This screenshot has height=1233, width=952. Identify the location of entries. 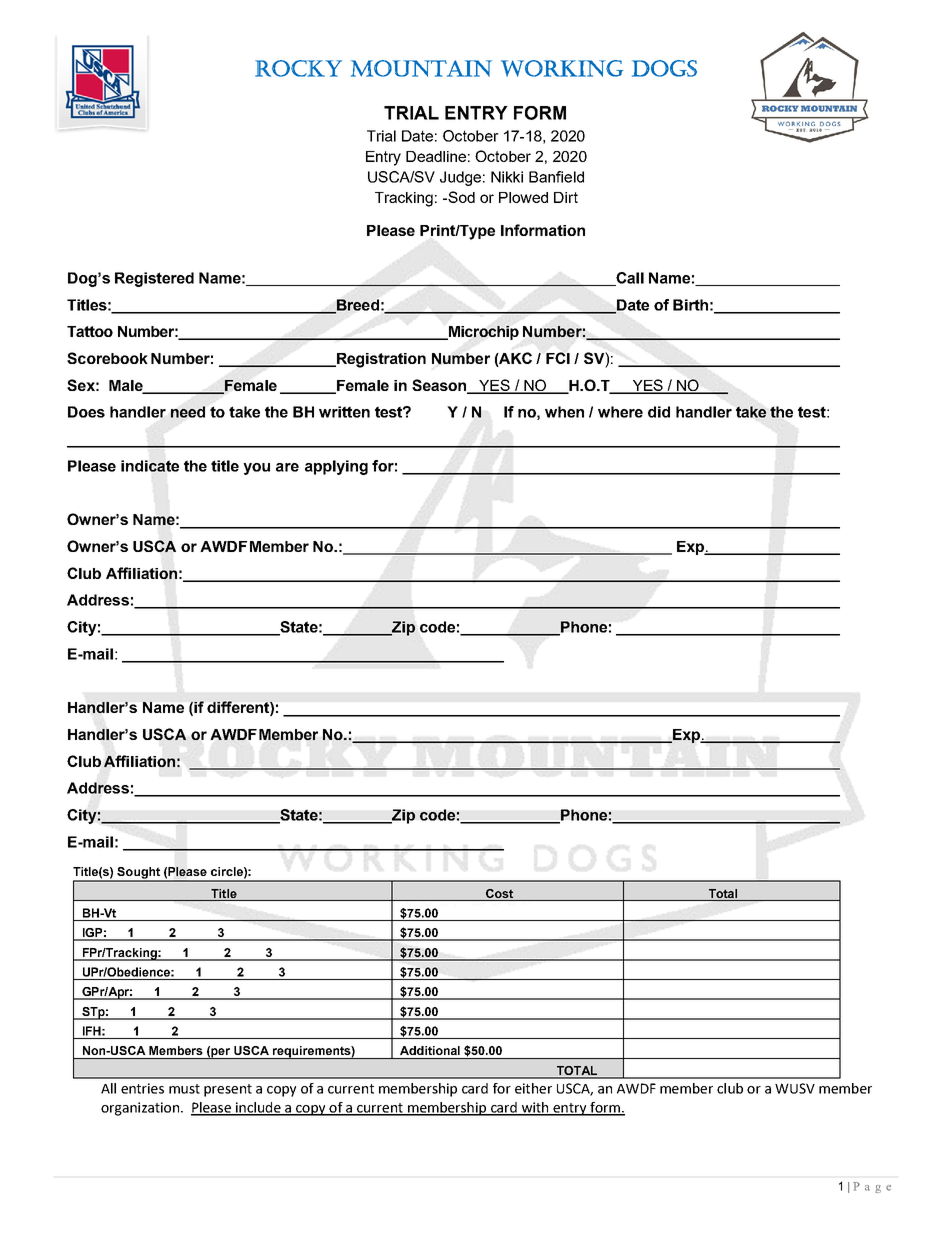
(142, 1088).
